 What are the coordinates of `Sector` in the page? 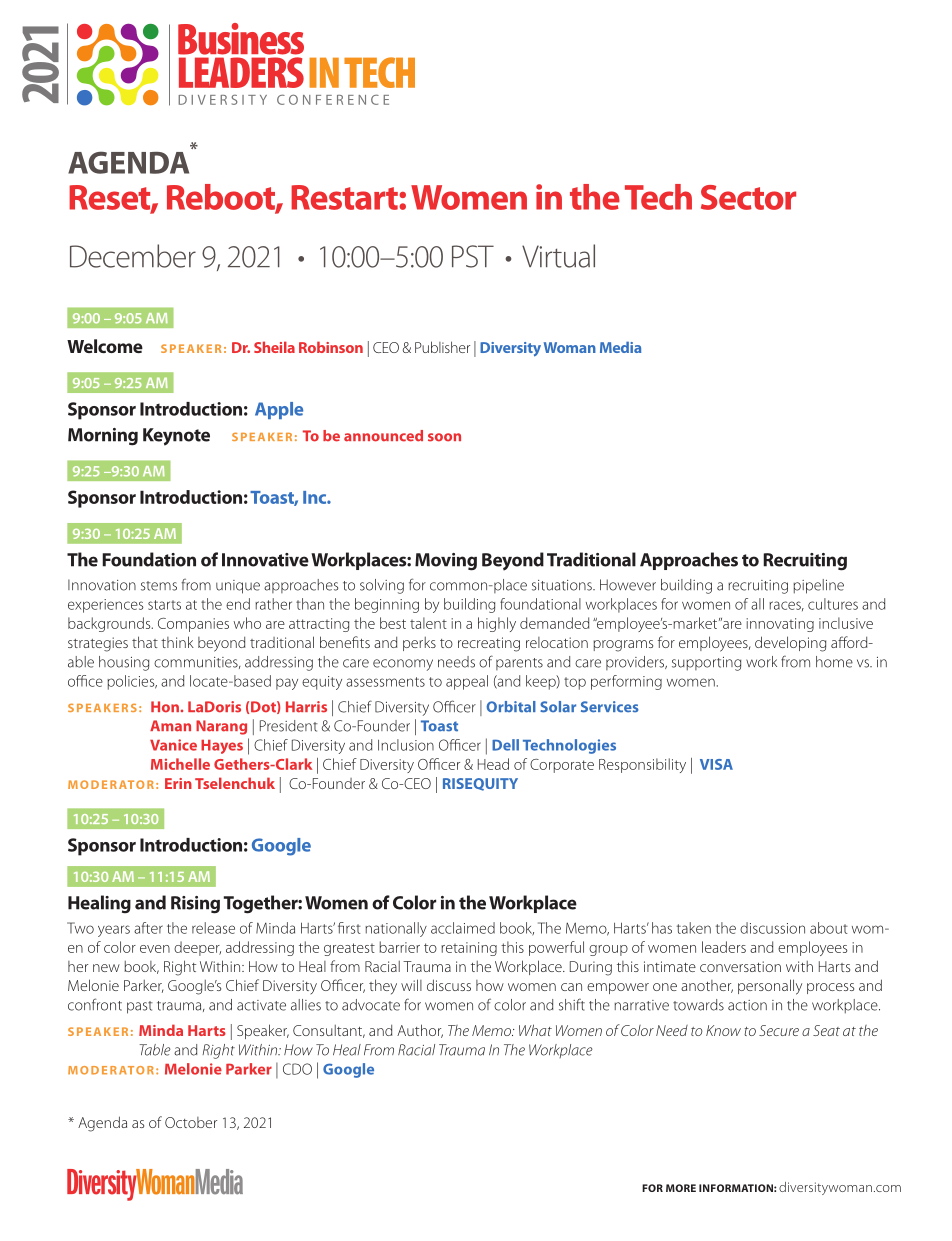 It's located at (748, 197).
